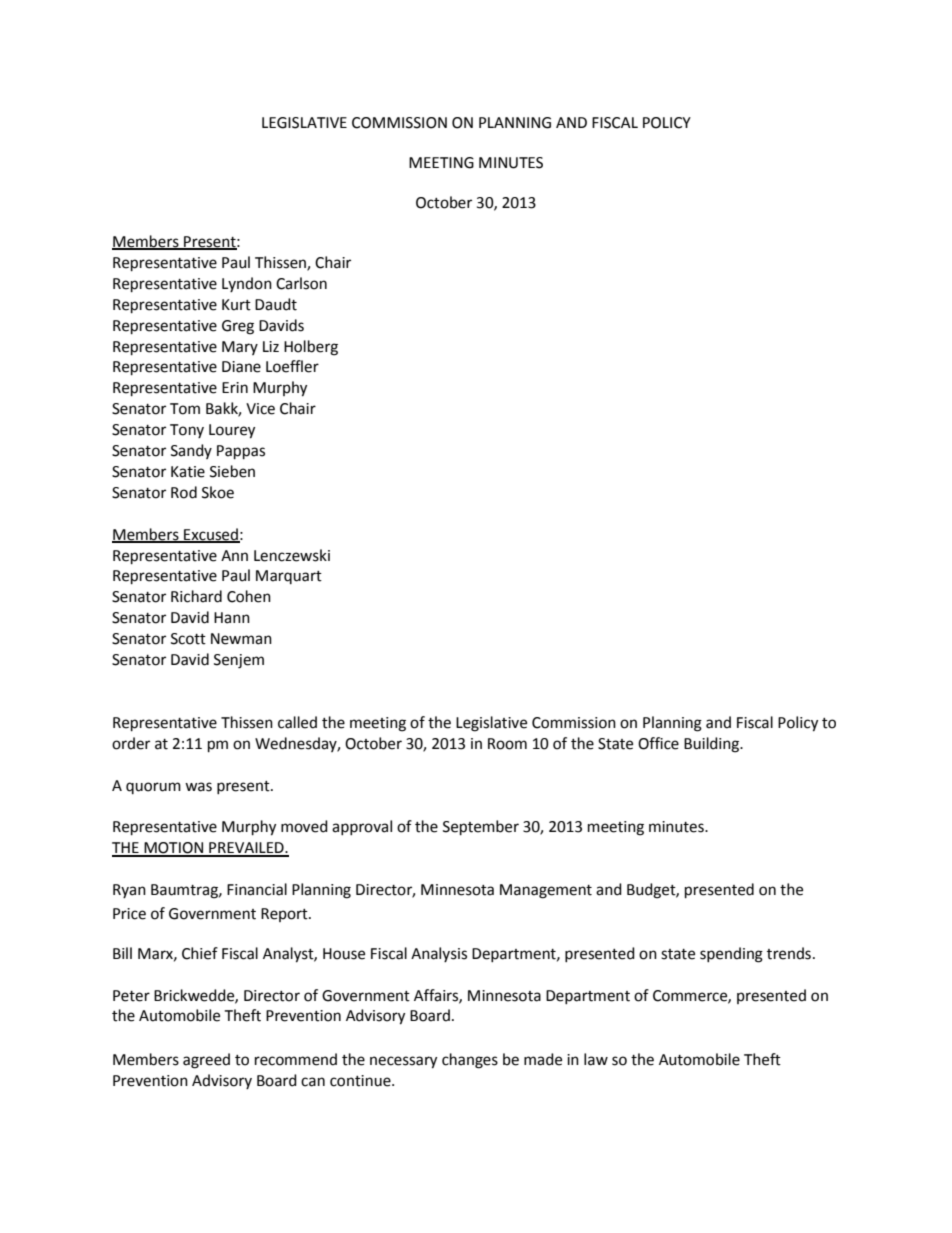 Image resolution: width=952 pixels, height=1233 pixels. I want to click on agreed, so click(206, 1061).
